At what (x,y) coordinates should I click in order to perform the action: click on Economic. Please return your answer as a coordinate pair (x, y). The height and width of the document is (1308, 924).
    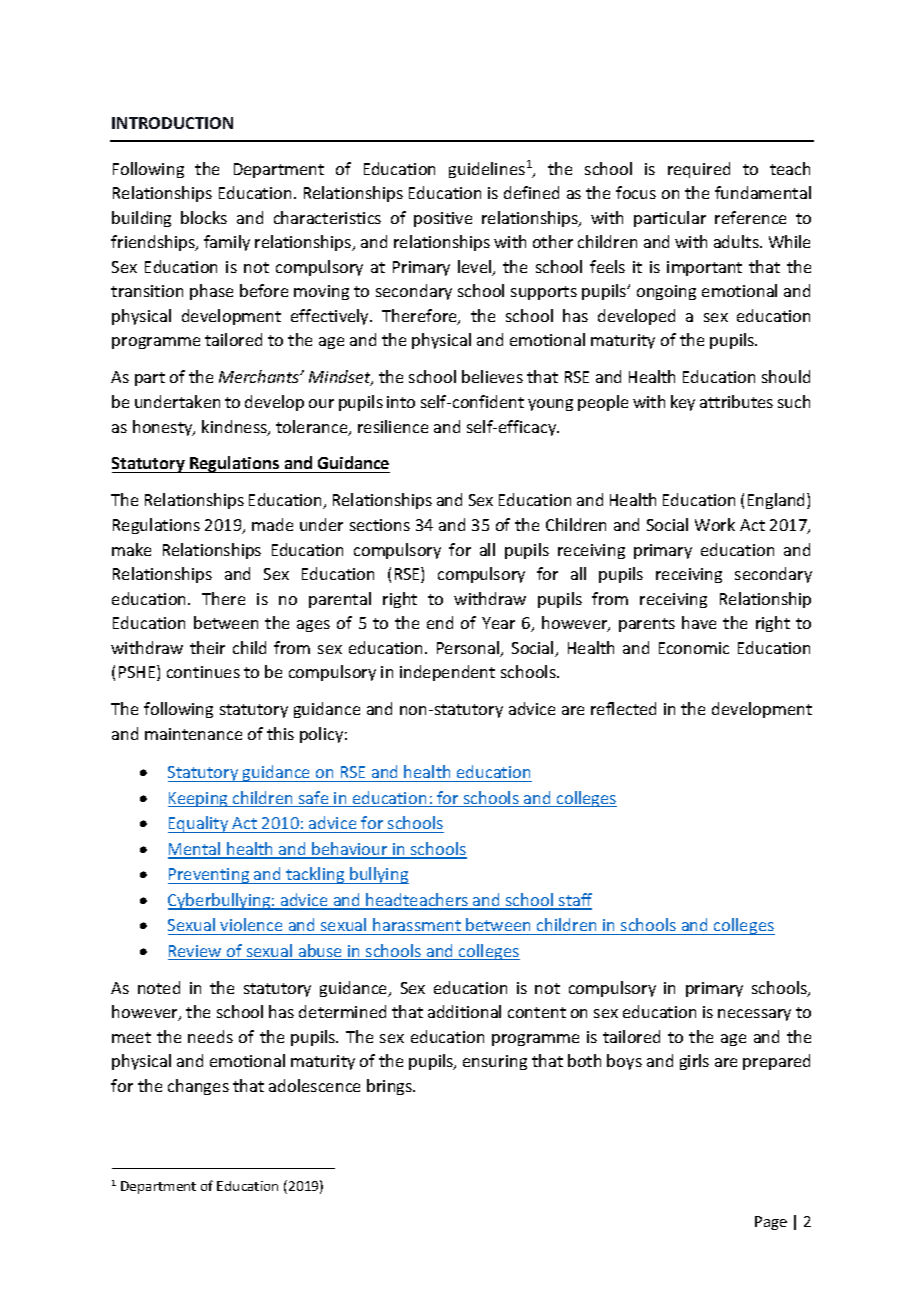
    Looking at the image, I should click on (694, 648).
